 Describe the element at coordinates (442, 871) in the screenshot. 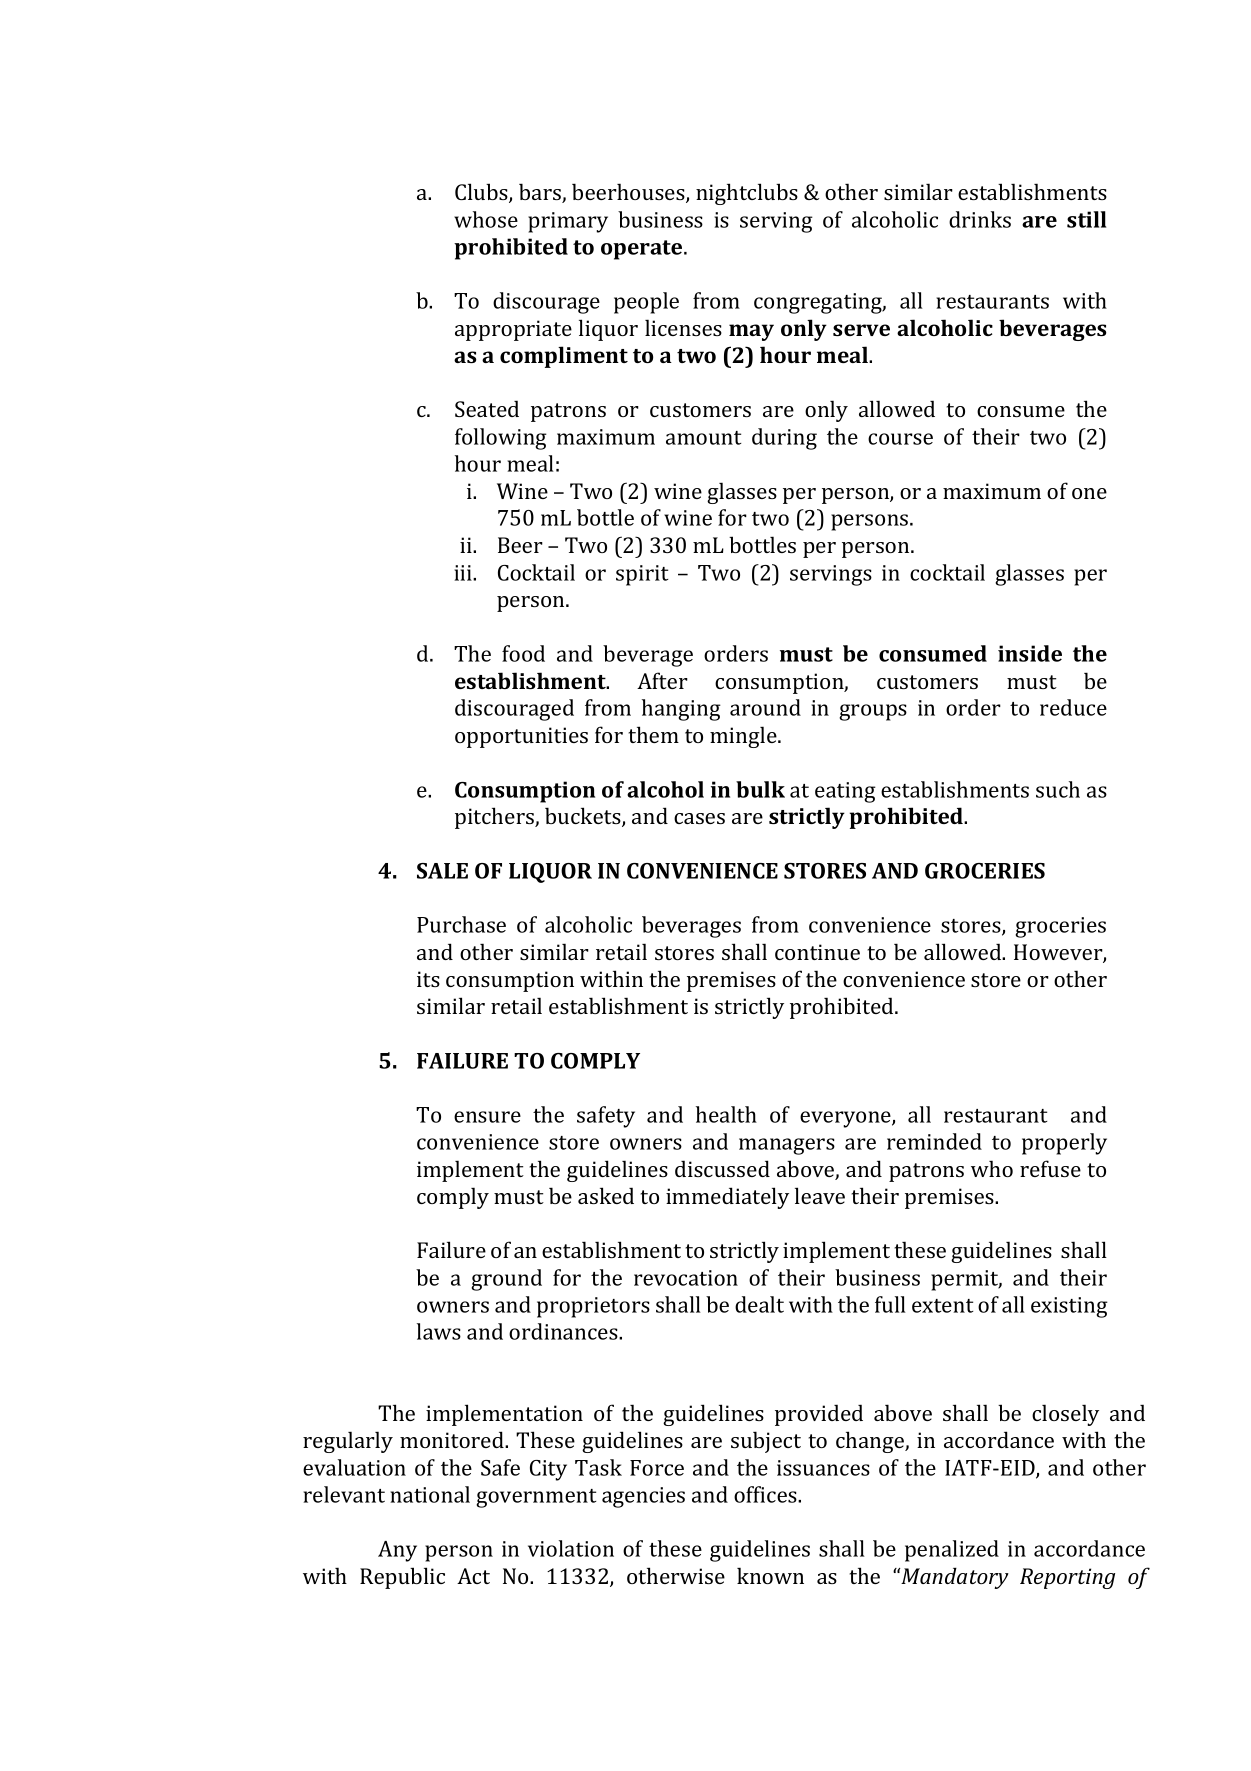

I see `SALE` at that location.
